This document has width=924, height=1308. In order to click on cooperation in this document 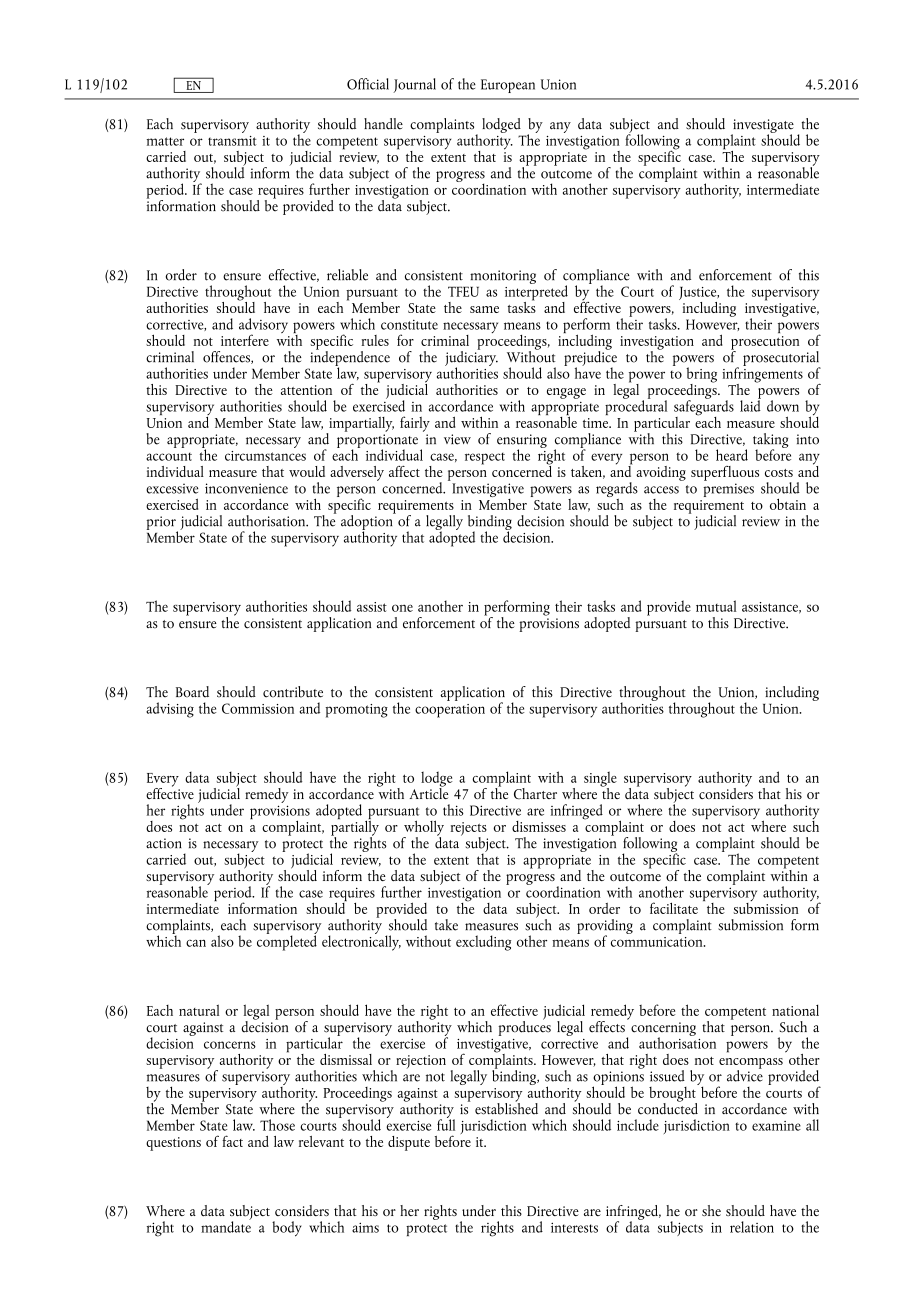, I will do `click(450, 711)`.
